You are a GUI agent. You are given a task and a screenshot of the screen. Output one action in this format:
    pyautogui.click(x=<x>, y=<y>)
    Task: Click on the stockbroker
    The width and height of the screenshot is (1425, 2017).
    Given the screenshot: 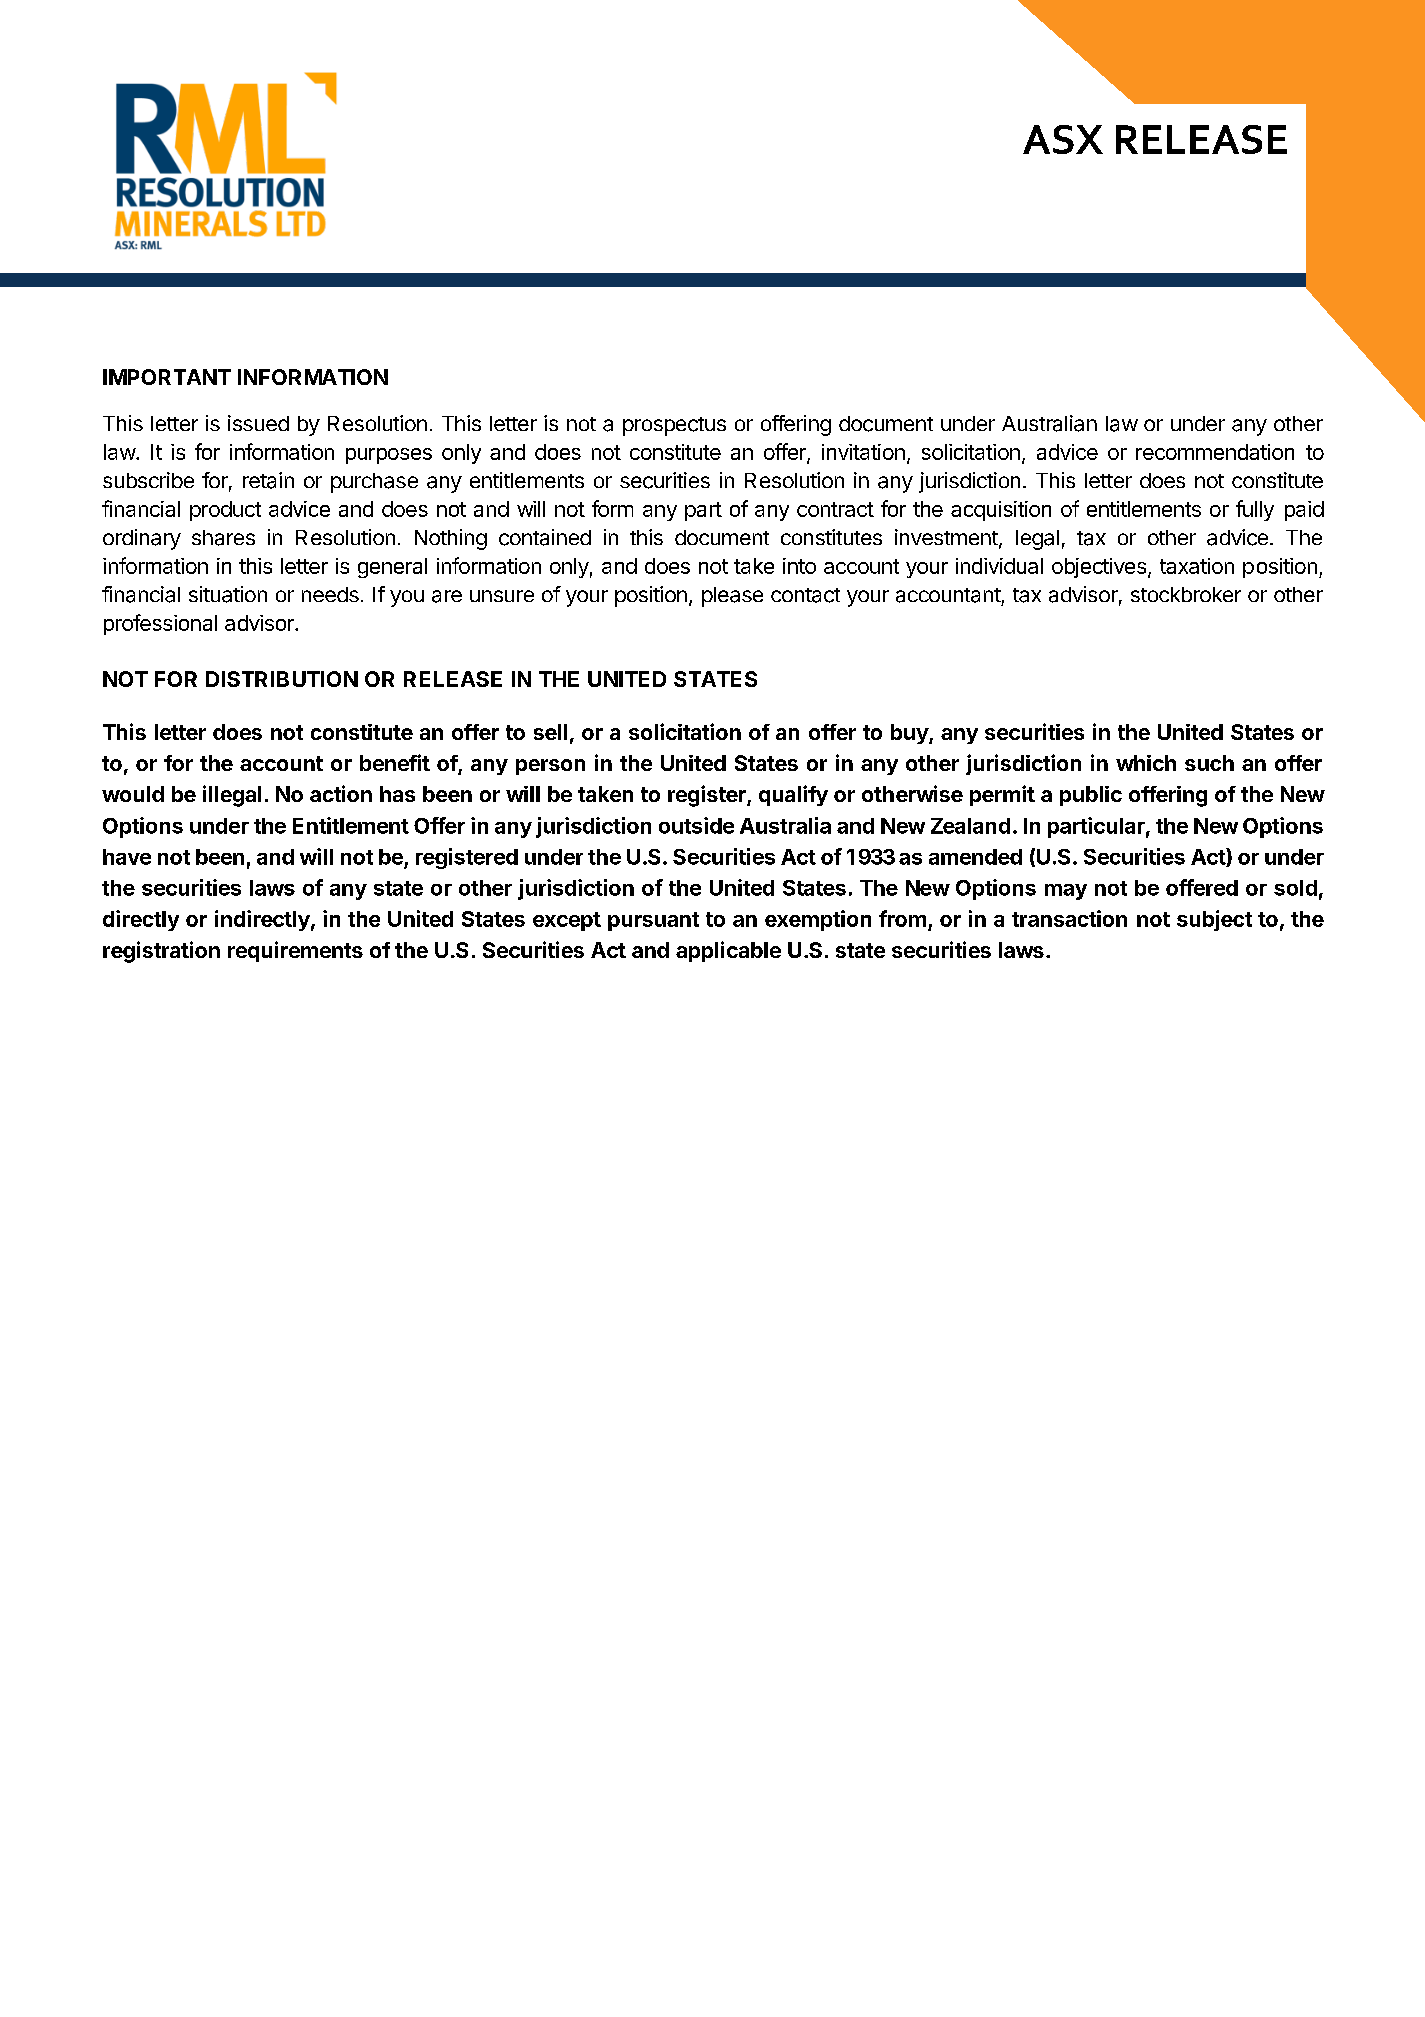 What is the action you would take?
    pyautogui.click(x=1186, y=594)
